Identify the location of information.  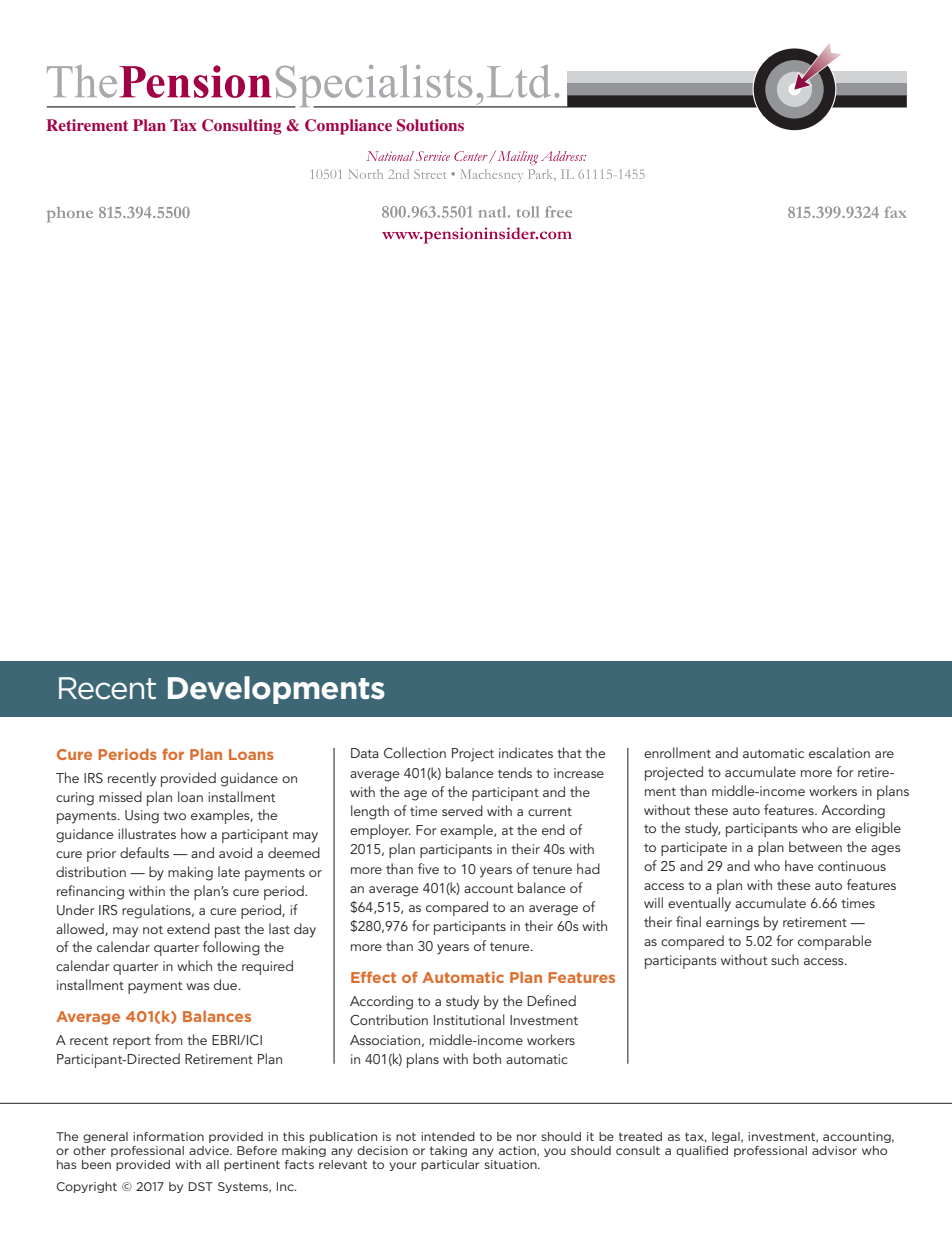
(168, 1136).
